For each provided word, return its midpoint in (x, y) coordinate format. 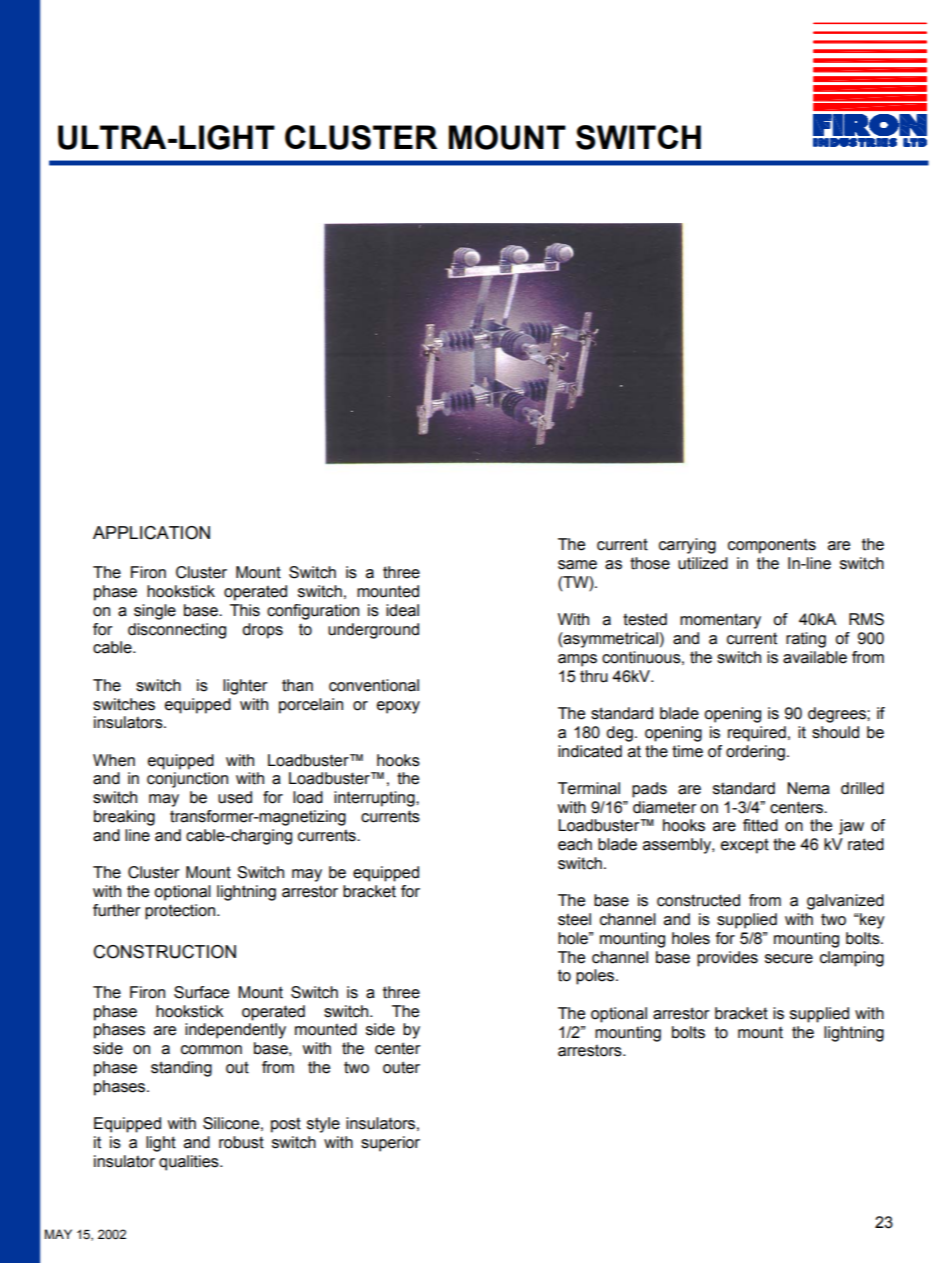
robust (241, 1142)
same (577, 565)
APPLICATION (151, 533)
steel (574, 919)
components (772, 546)
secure (789, 959)
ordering (755, 753)
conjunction (187, 780)
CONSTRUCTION (164, 952)
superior (390, 1144)
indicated (590, 751)
